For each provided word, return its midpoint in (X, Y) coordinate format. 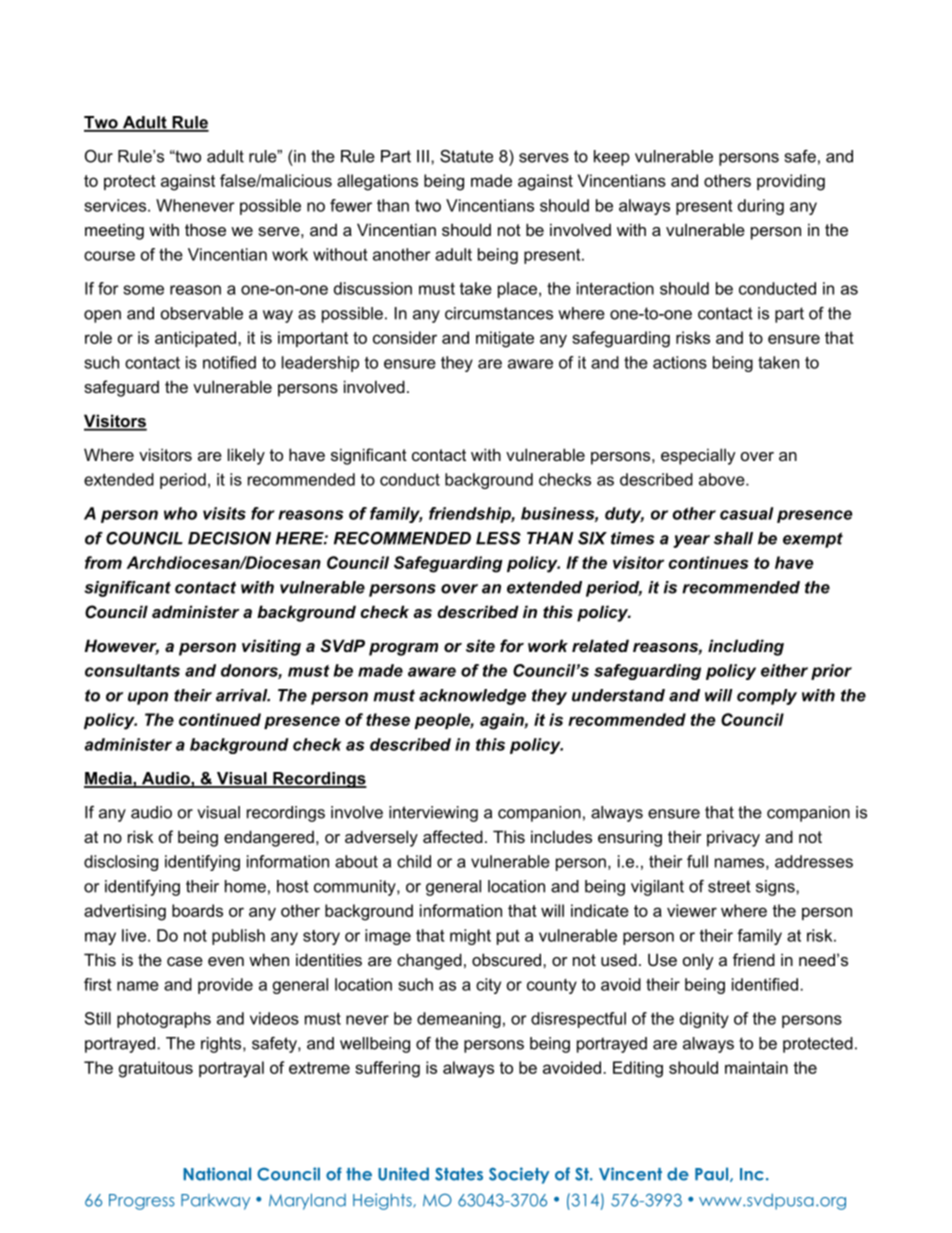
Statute (466, 156)
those (205, 229)
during (761, 207)
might (470, 937)
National (217, 1174)
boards (197, 910)
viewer (692, 910)
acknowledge (472, 697)
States (459, 1174)
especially (698, 456)
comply (767, 697)
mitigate (505, 339)
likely (246, 456)
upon (148, 698)
